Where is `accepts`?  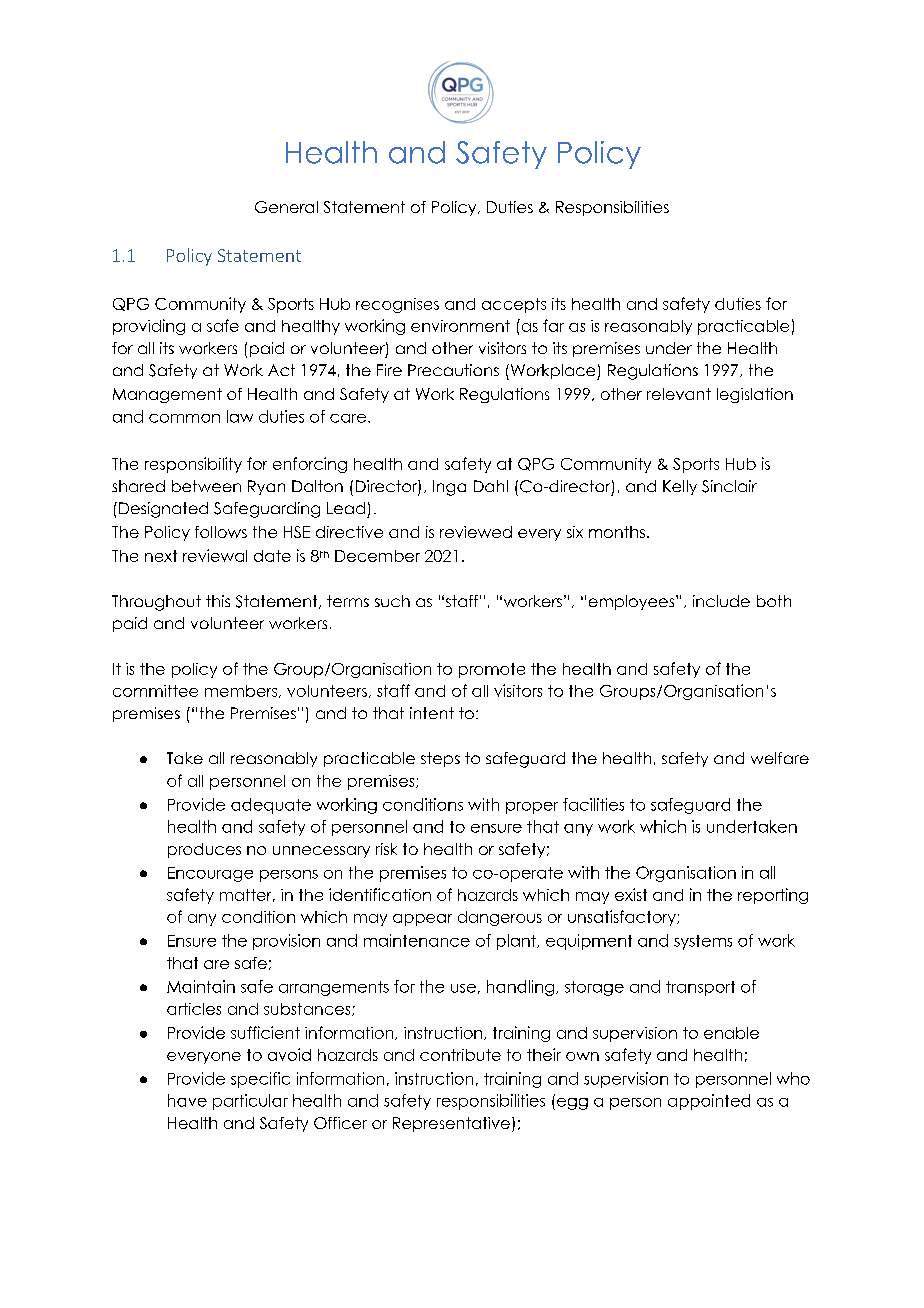 accepts is located at coordinates (514, 305).
